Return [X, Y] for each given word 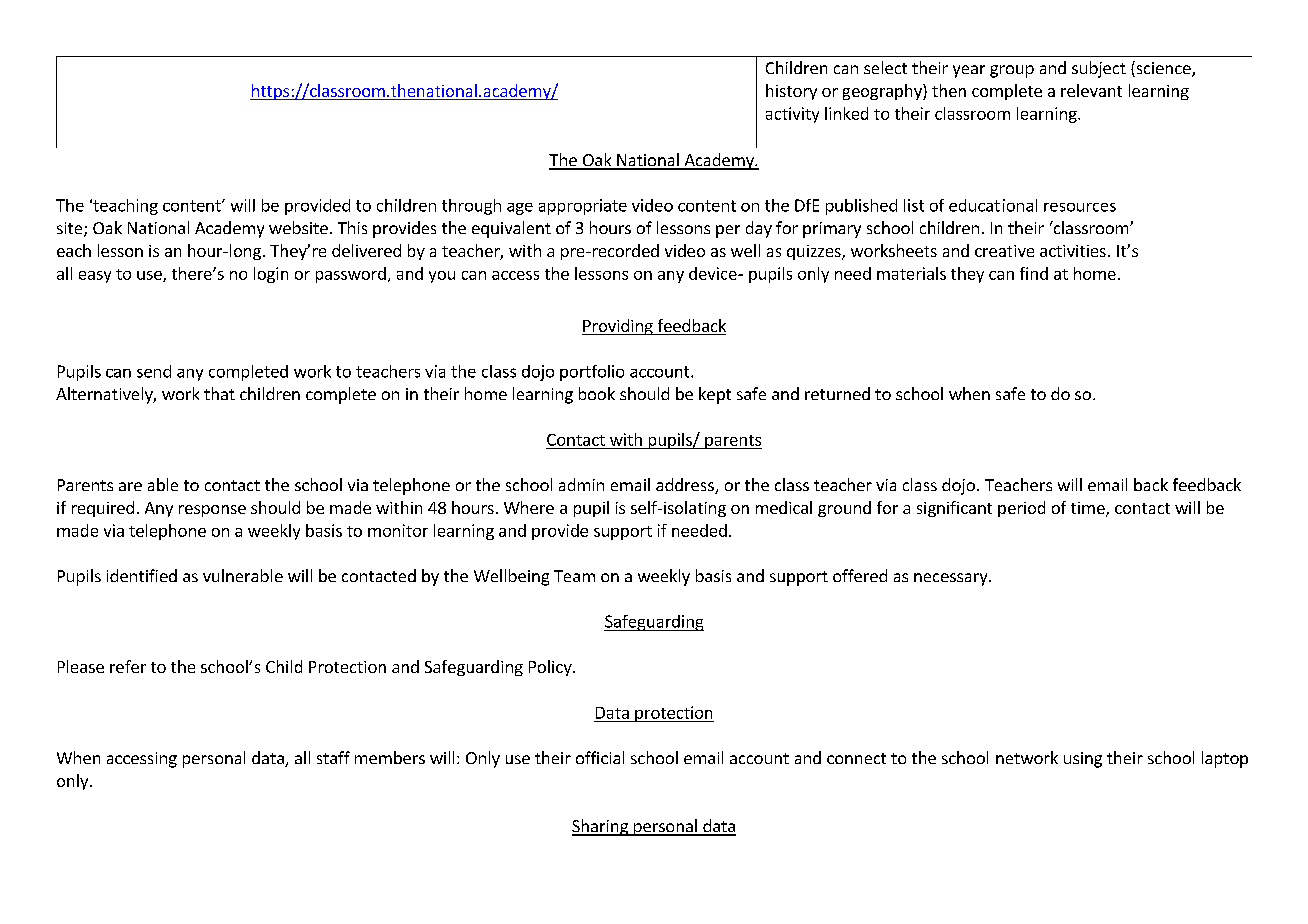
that [219, 393]
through [471, 207]
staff [333, 757]
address [686, 486]
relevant [1091, 90]
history [791, 92]
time [1089, 509]
